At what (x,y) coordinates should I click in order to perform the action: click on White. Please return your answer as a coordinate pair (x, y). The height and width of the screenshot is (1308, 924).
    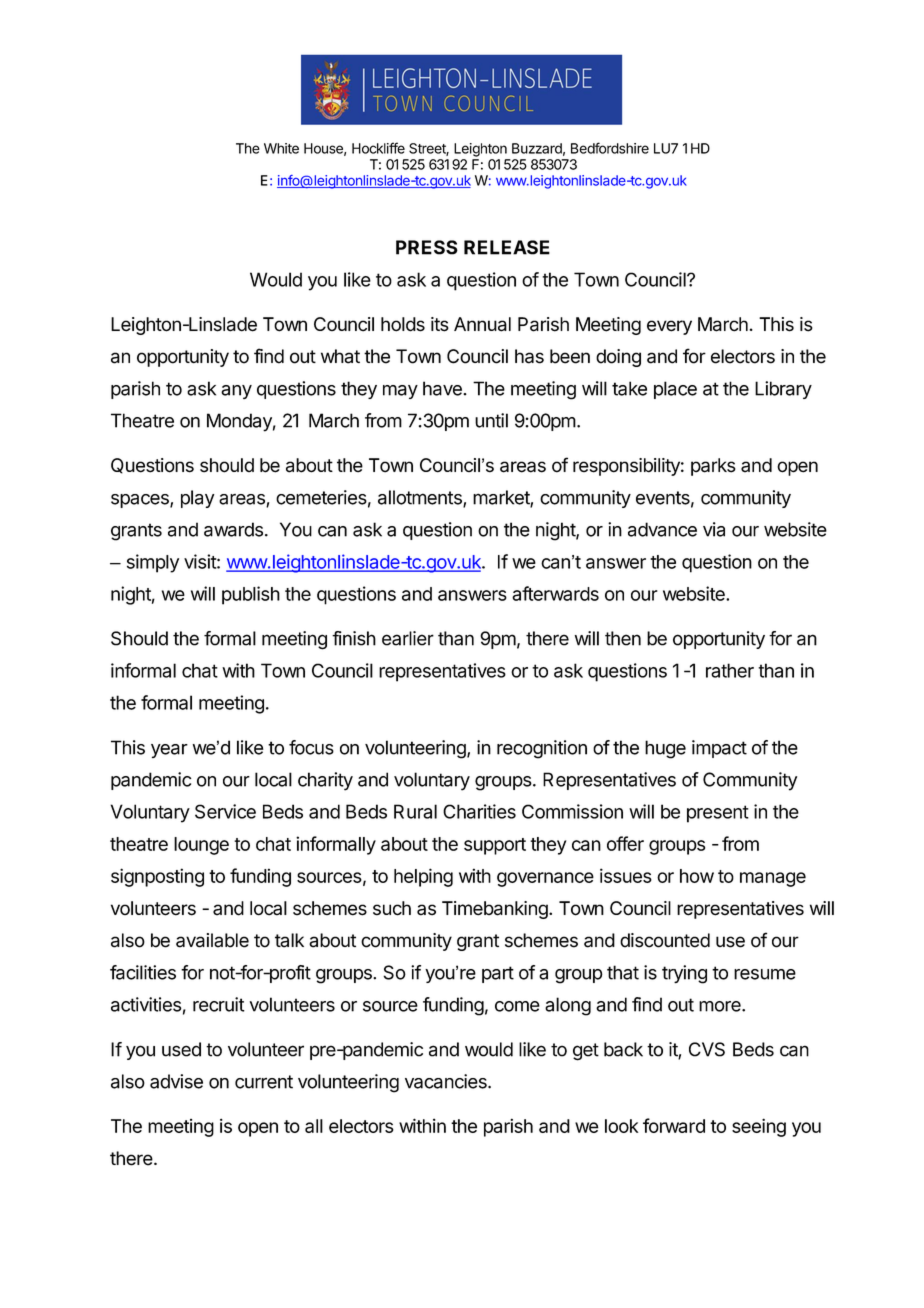
    Looking at the image, I should click on (281, 148).
